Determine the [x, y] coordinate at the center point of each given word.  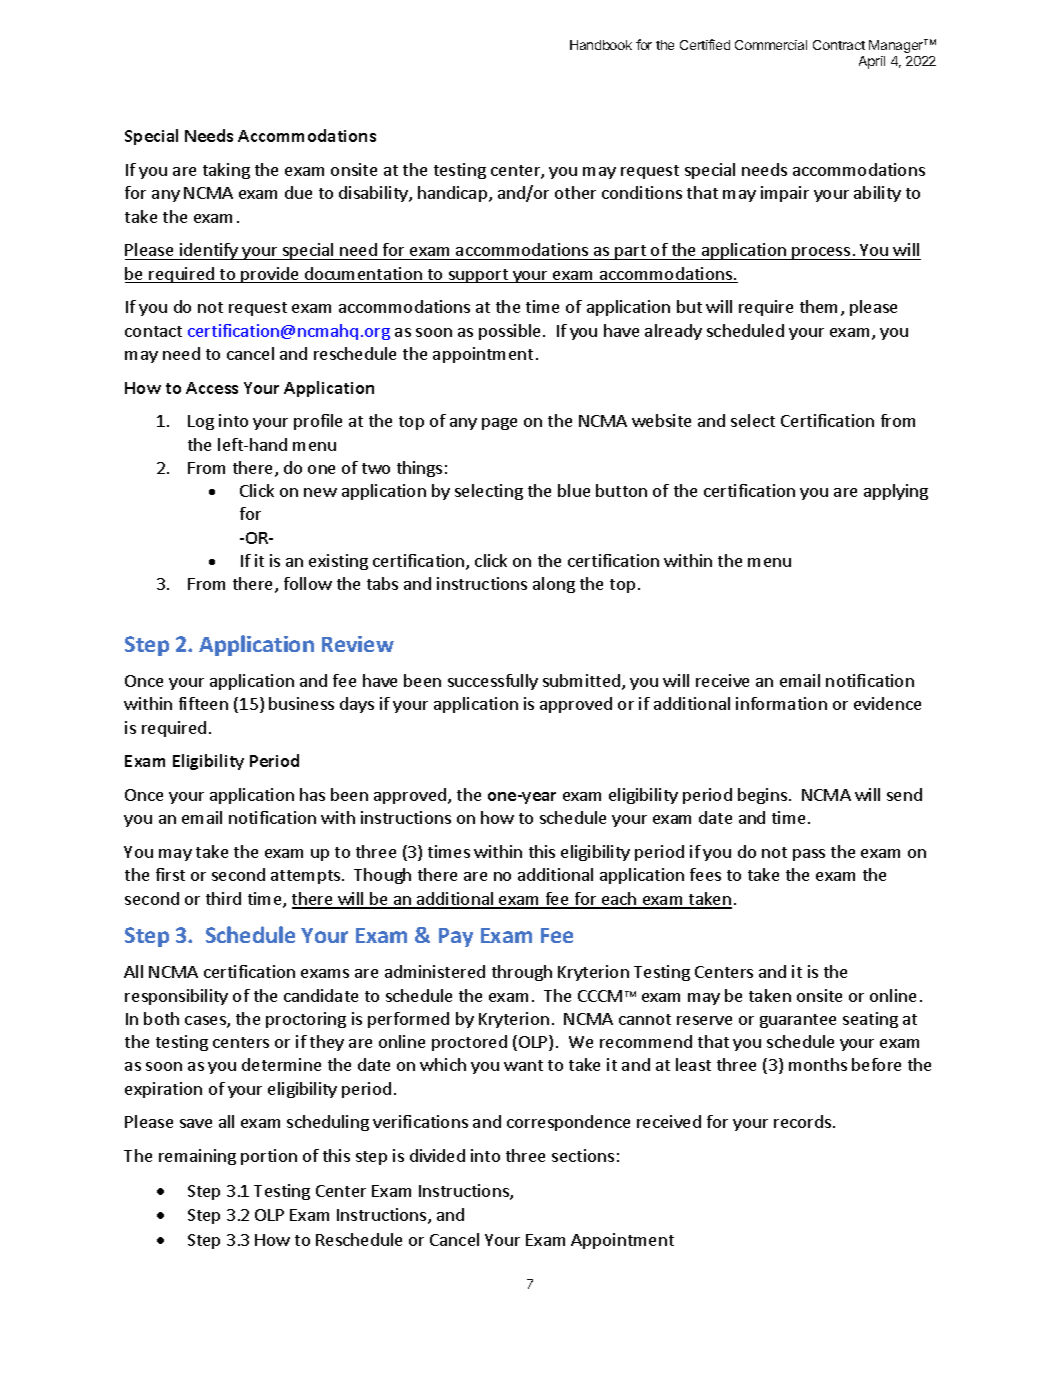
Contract [839, 45]
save [196, 1123]
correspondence [568, 1123]
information [781, 703]
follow [308, 583]
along [554, 585]
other [575, 192]
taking [226, 171]
